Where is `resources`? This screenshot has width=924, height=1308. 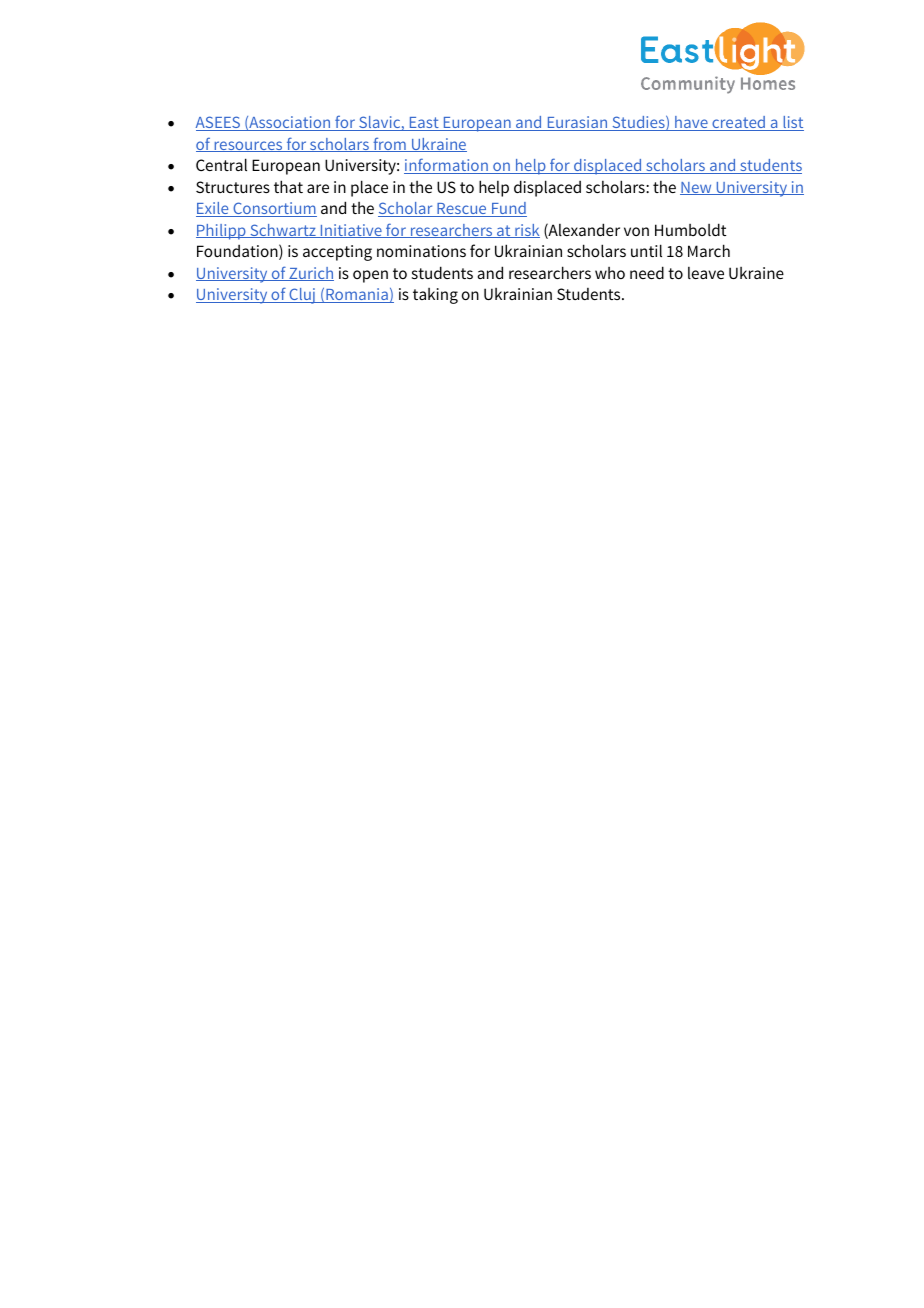
resources is located at coordinates (248, 146).
